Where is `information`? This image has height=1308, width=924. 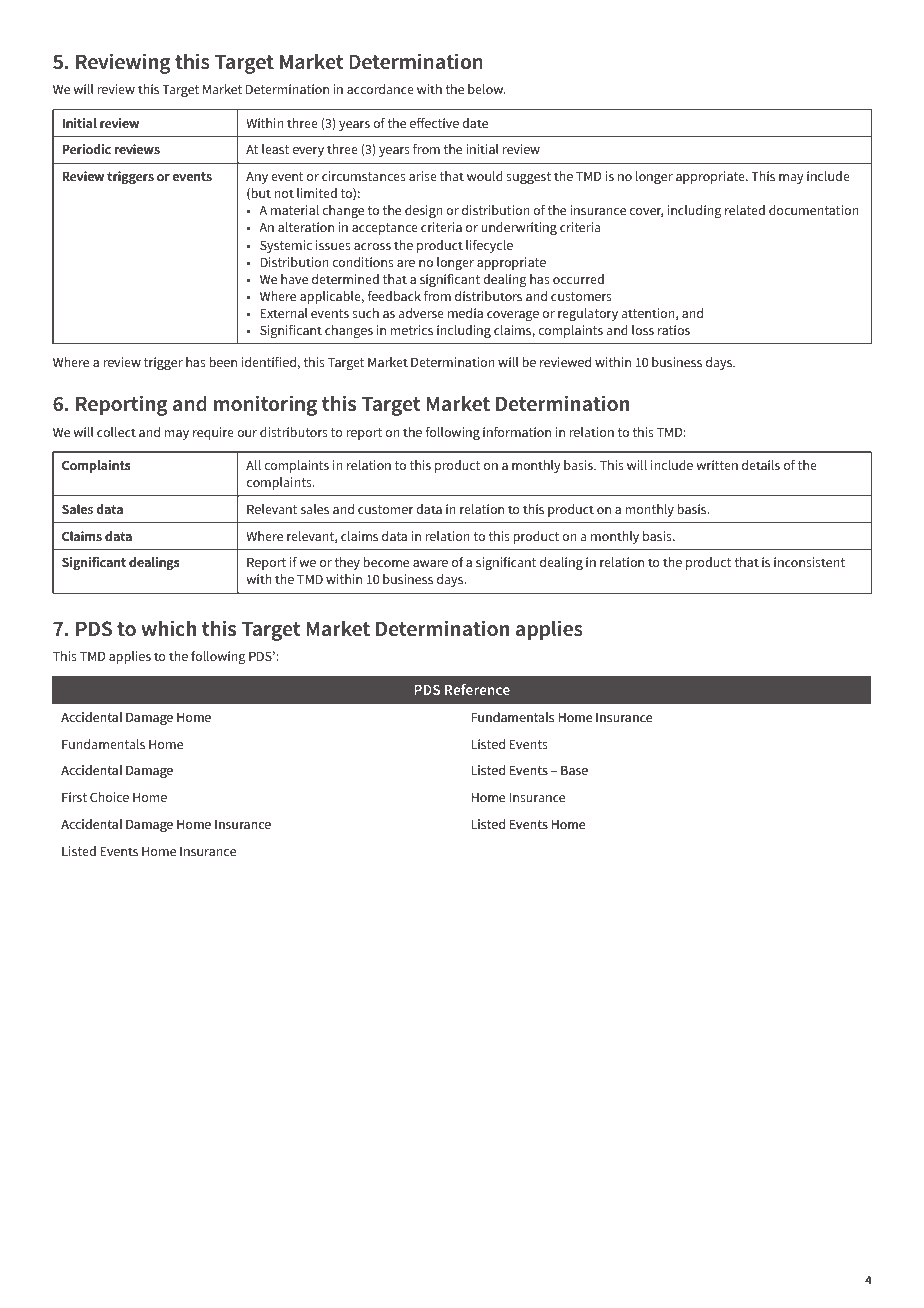
information is located at coordinates (517, 432).
